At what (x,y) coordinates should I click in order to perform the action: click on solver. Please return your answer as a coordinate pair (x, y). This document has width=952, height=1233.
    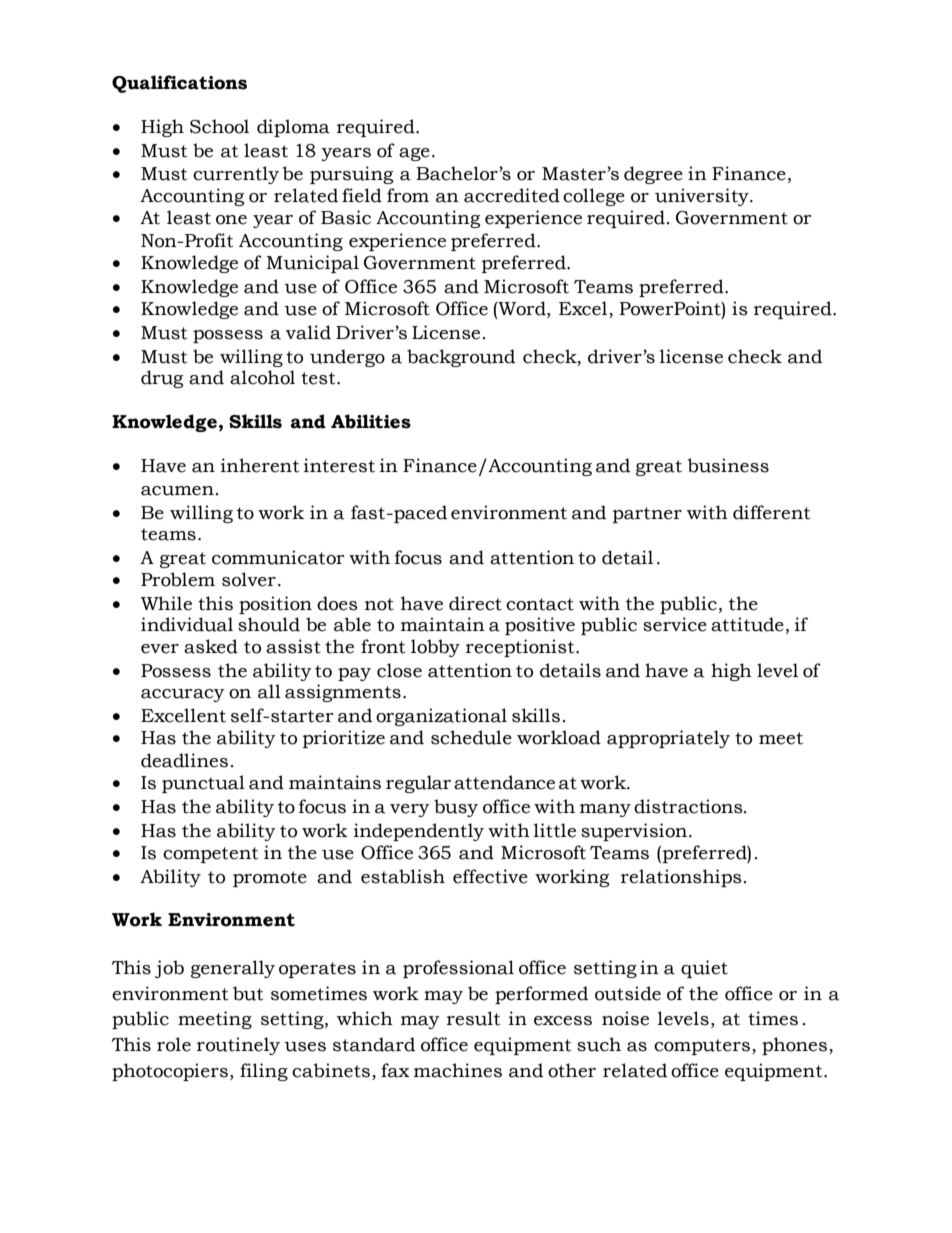
    Looking at the image, I should click on (249, 579).
